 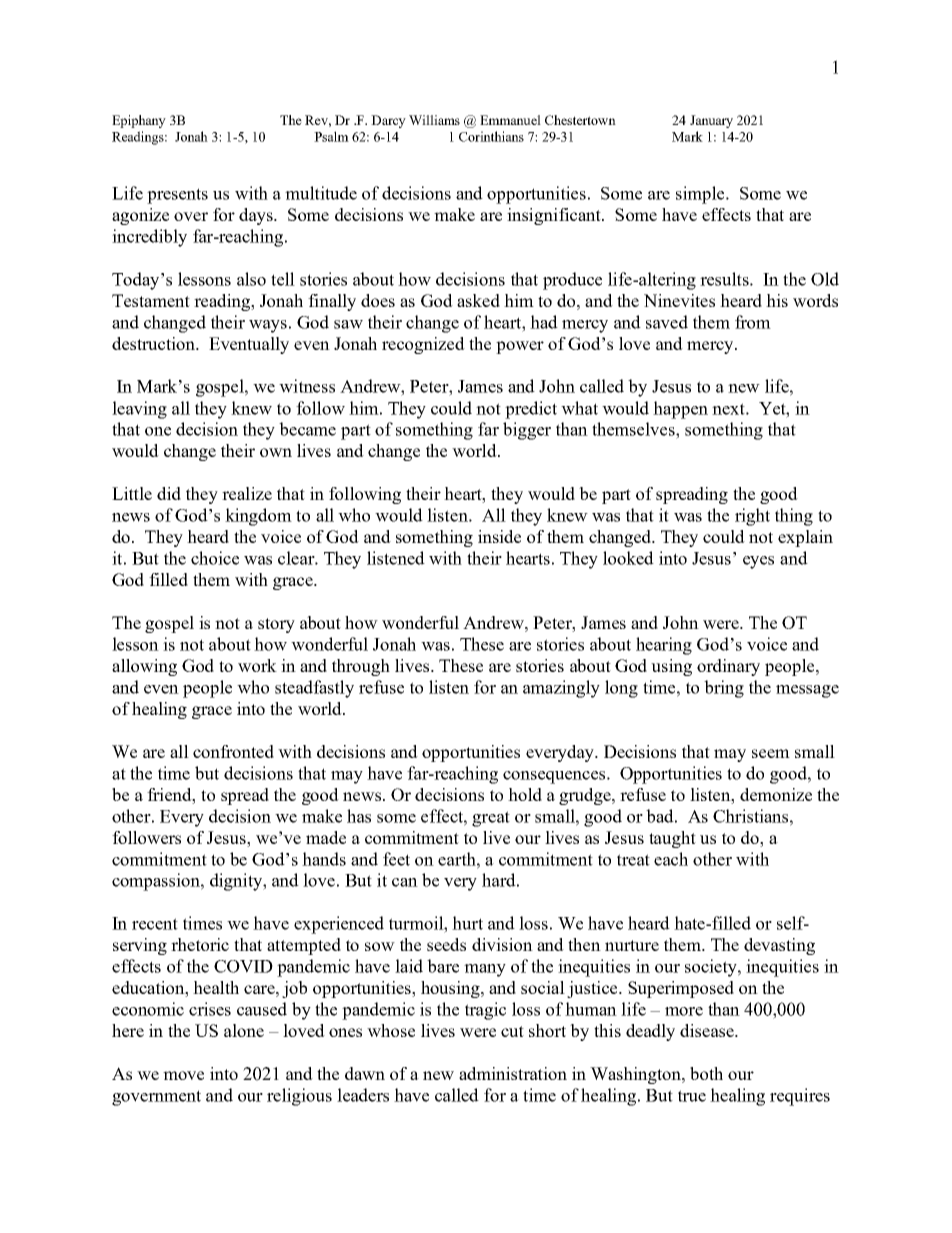 I want to click on Corinthians, so click(x=491, y=136).
